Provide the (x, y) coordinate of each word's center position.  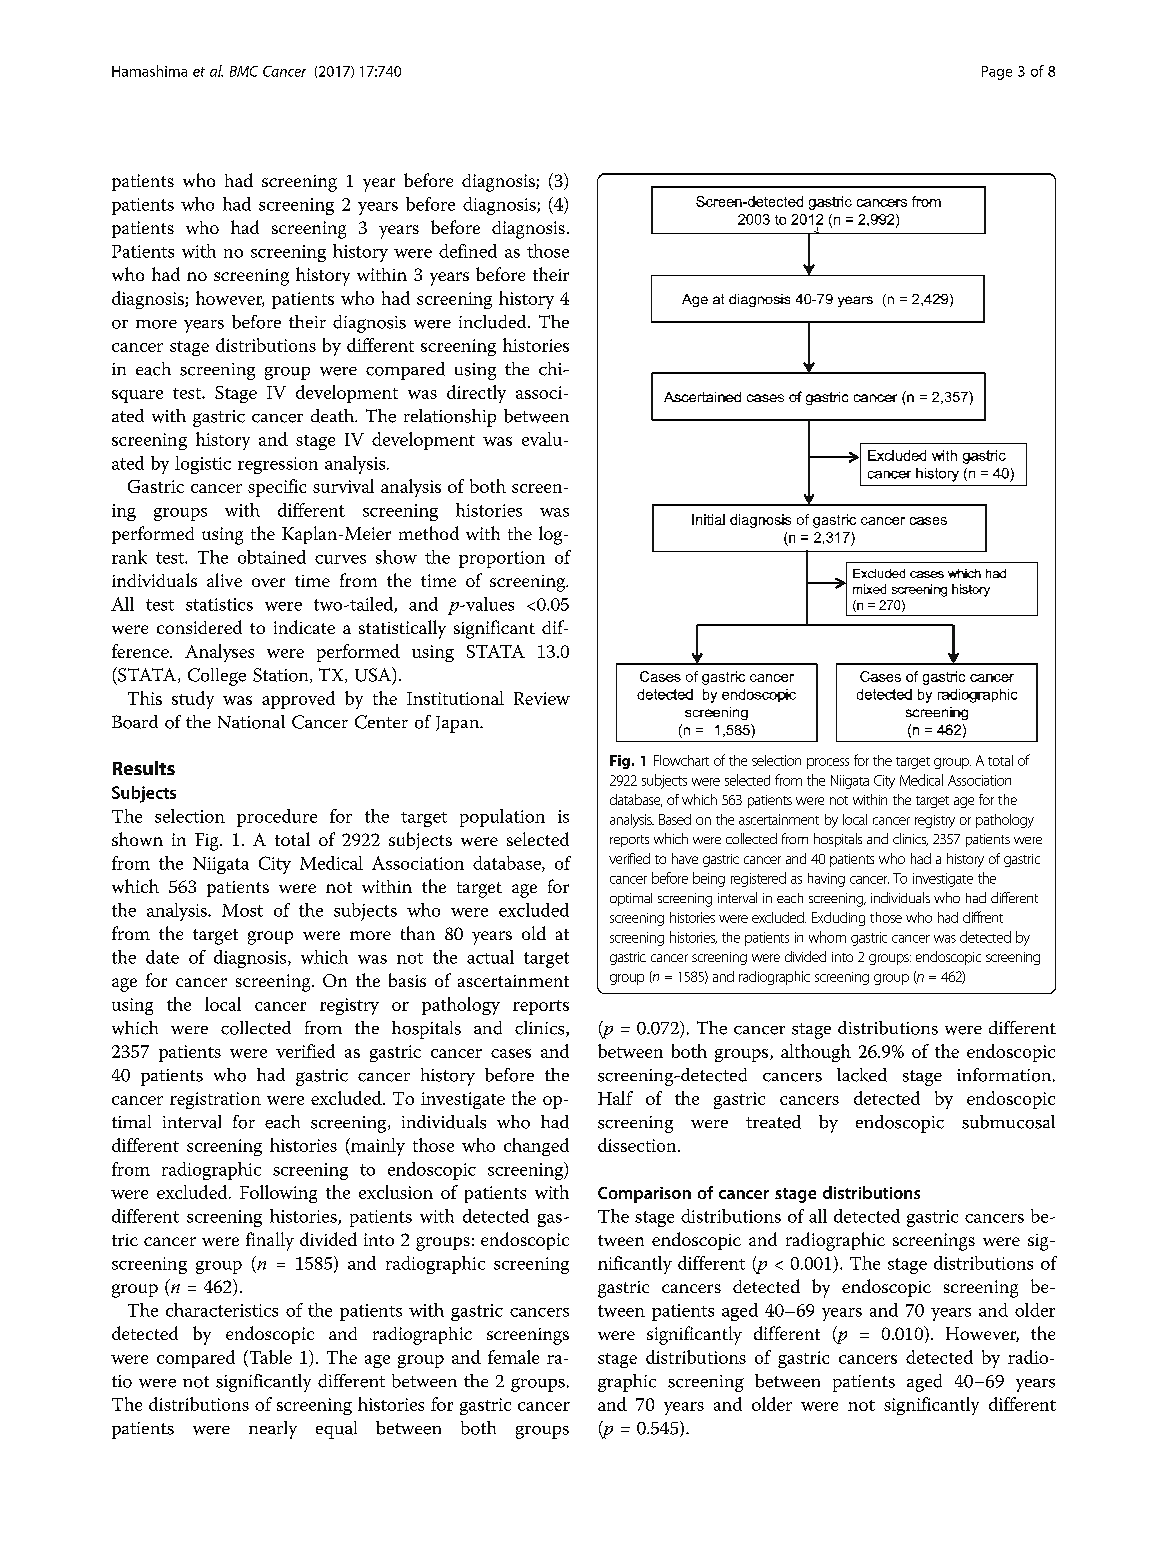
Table (269, 1357)
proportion (502, 559)
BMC (244, 71)
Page (997, 73)
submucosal (1008, 1122)
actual (490, 957)
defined (468, 251)
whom (827, 937)
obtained (272, 557)
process (828, 763)
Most (242, 910)
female (513, 1357)
